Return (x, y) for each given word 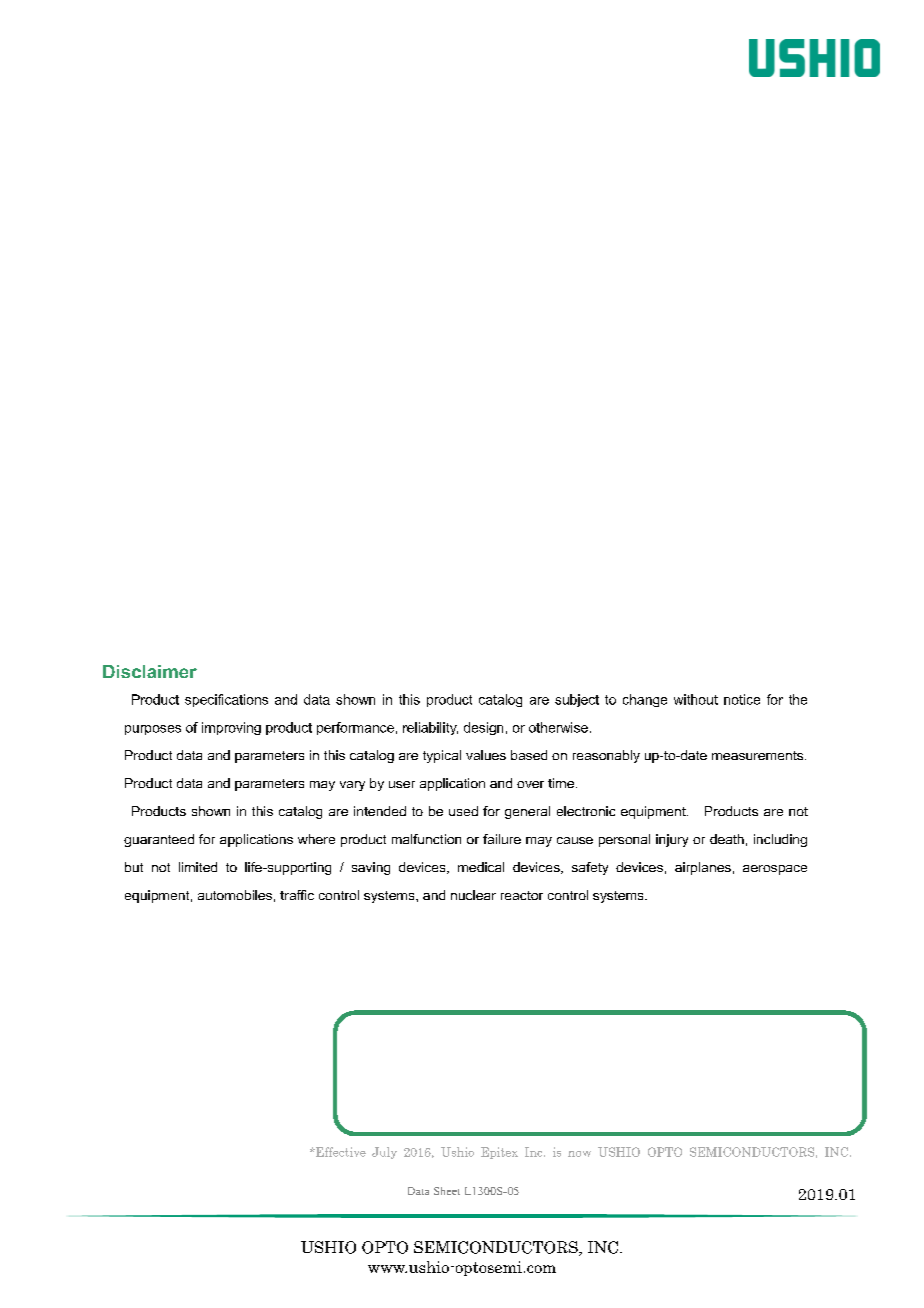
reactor (522, 895)
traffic (297, 895)
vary (352, 786)
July (384, 1153)
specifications (226, 700)
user (402, 784)
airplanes (703, 868)
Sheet (447, 1191)
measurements (759, 755)
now (579, 1154)
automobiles (235, 895)
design (483, 728)
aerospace (775, 870)
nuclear (473, 895)
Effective (340, 1152)
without (696, 699)
